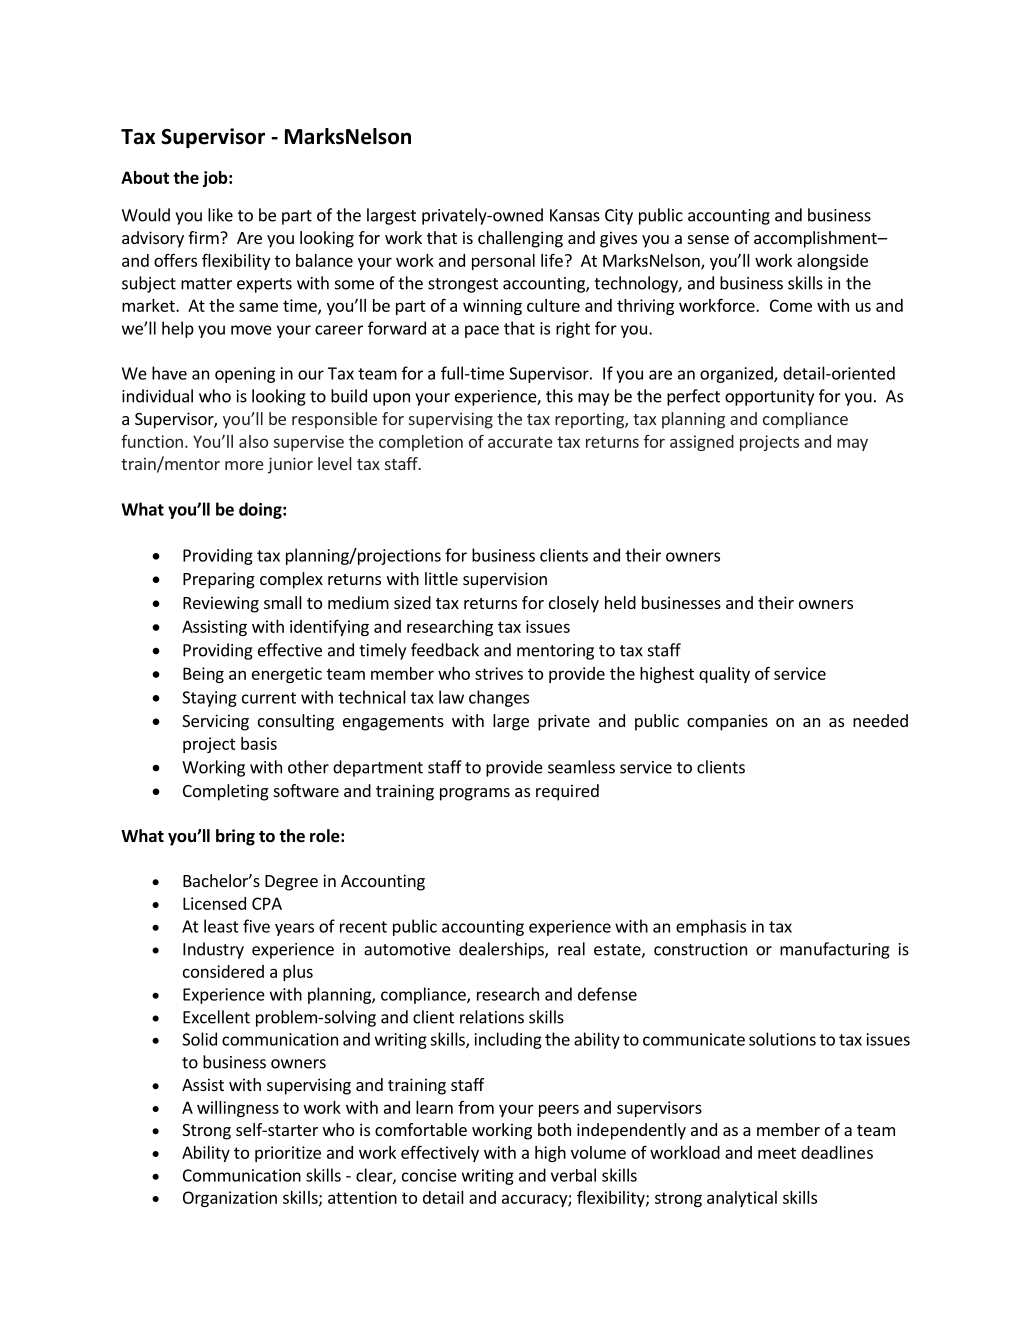  I want to click on also, so click(253, 441).
